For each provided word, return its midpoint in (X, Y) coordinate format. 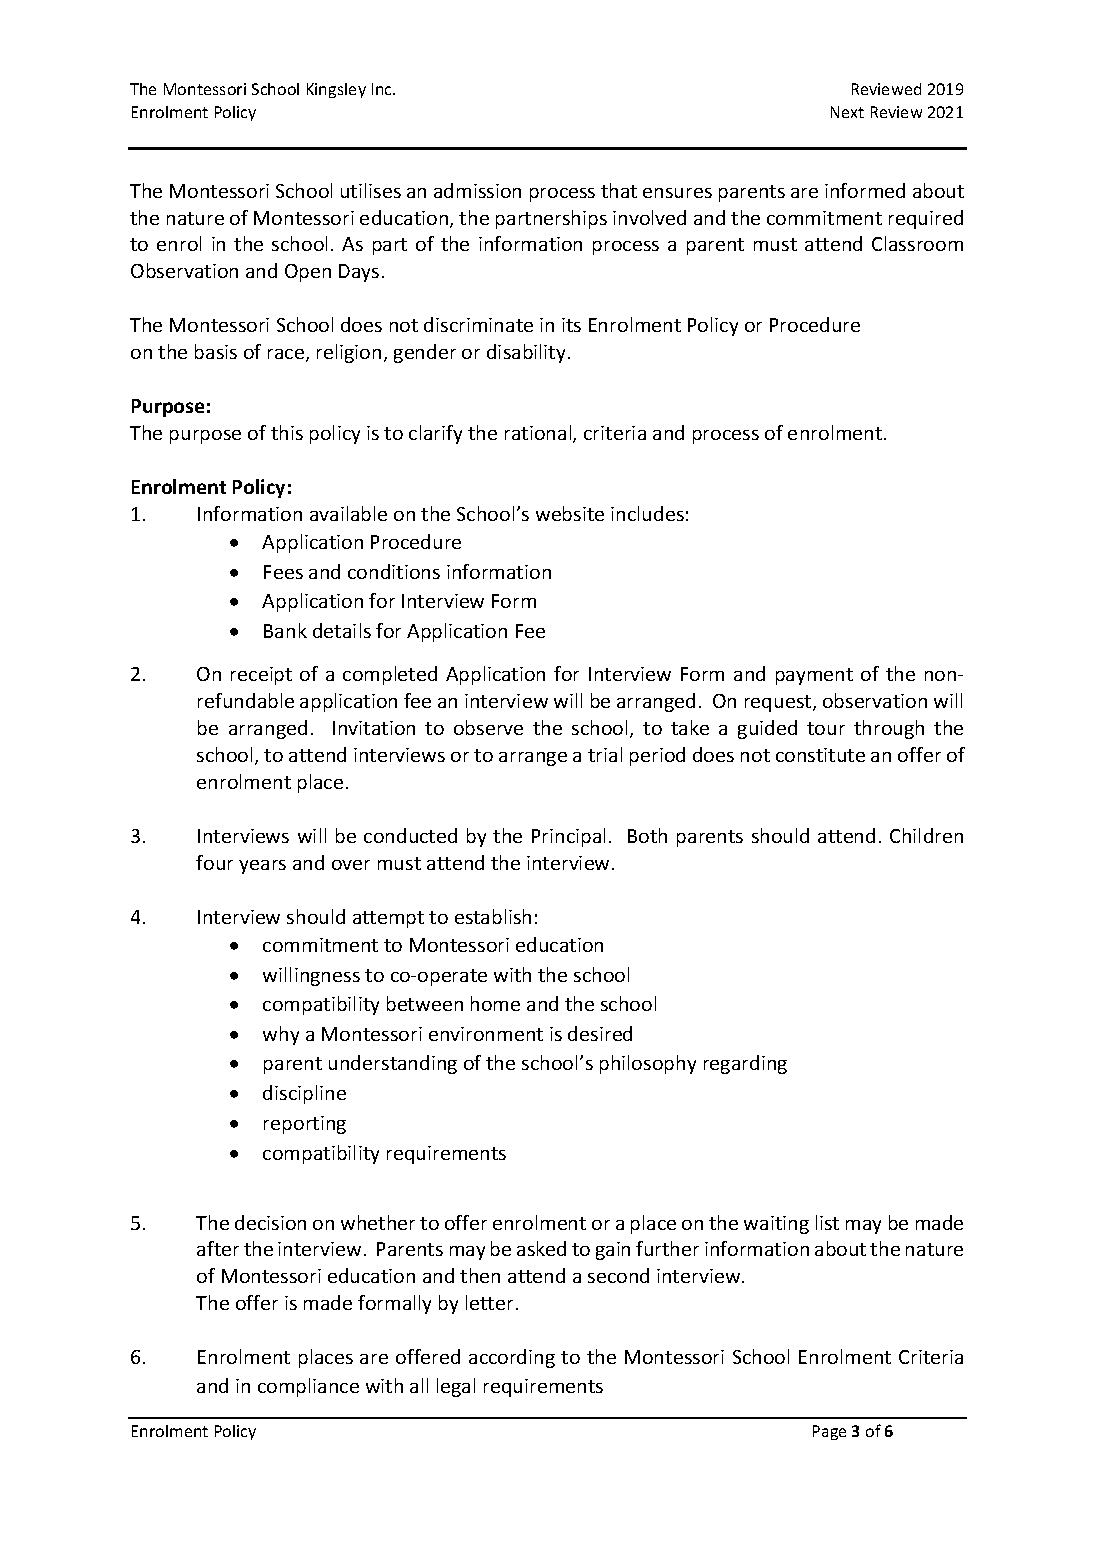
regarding (745, 1064)
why (281, 1035)
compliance (308, 1387)
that (619, 190)
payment (814, 676)
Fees (283, 572)
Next (847, 112)
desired (600, 1033)
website (570, 513)
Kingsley (336, 90)
